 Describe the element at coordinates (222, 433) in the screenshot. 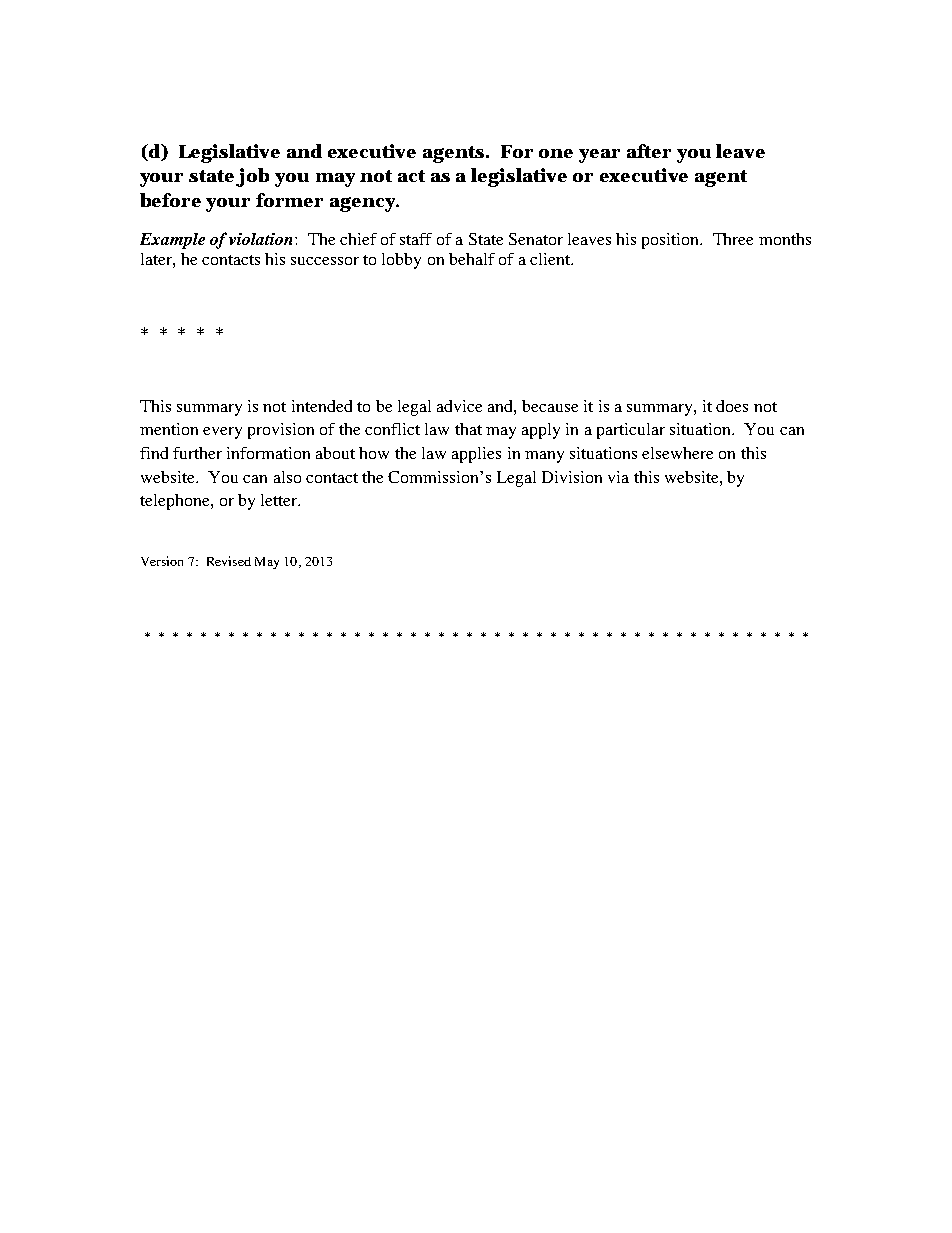

I see `every` at that location.
